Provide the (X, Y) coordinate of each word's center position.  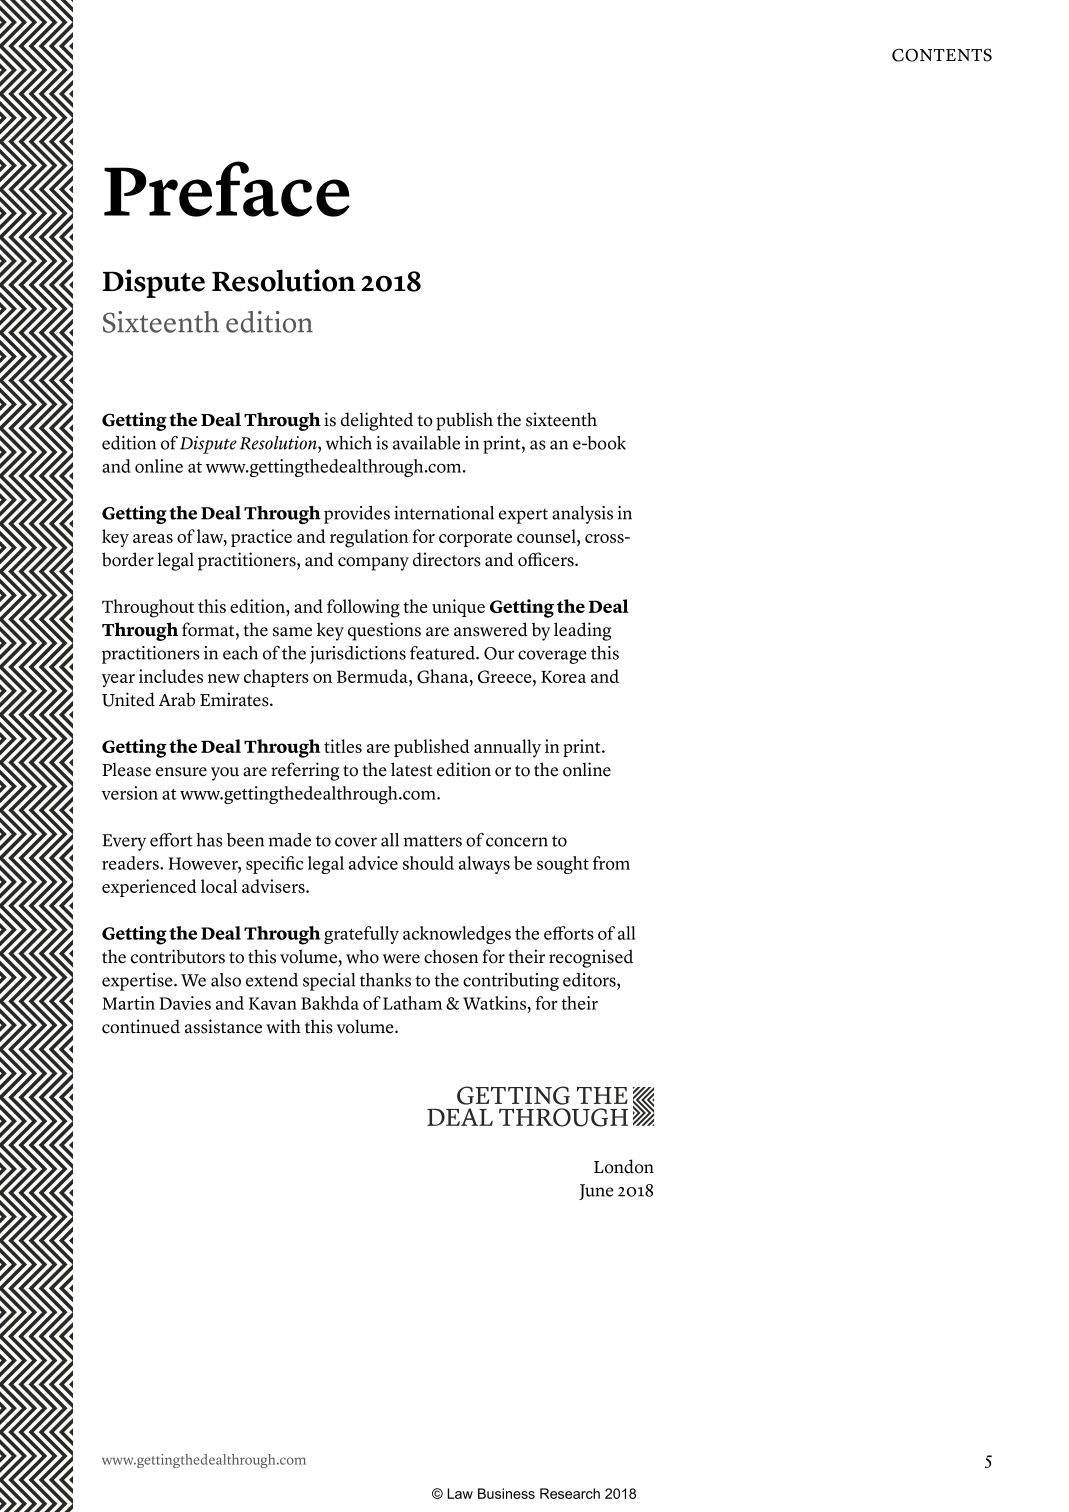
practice (261, 538)
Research (570, 1493)
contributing (511, 982)
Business (506, 1493)
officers (547, 559)
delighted (377, 421)
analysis (582, 515)
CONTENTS (942, 55)
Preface (227, 189)
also (226, 980)
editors (590, 980)
